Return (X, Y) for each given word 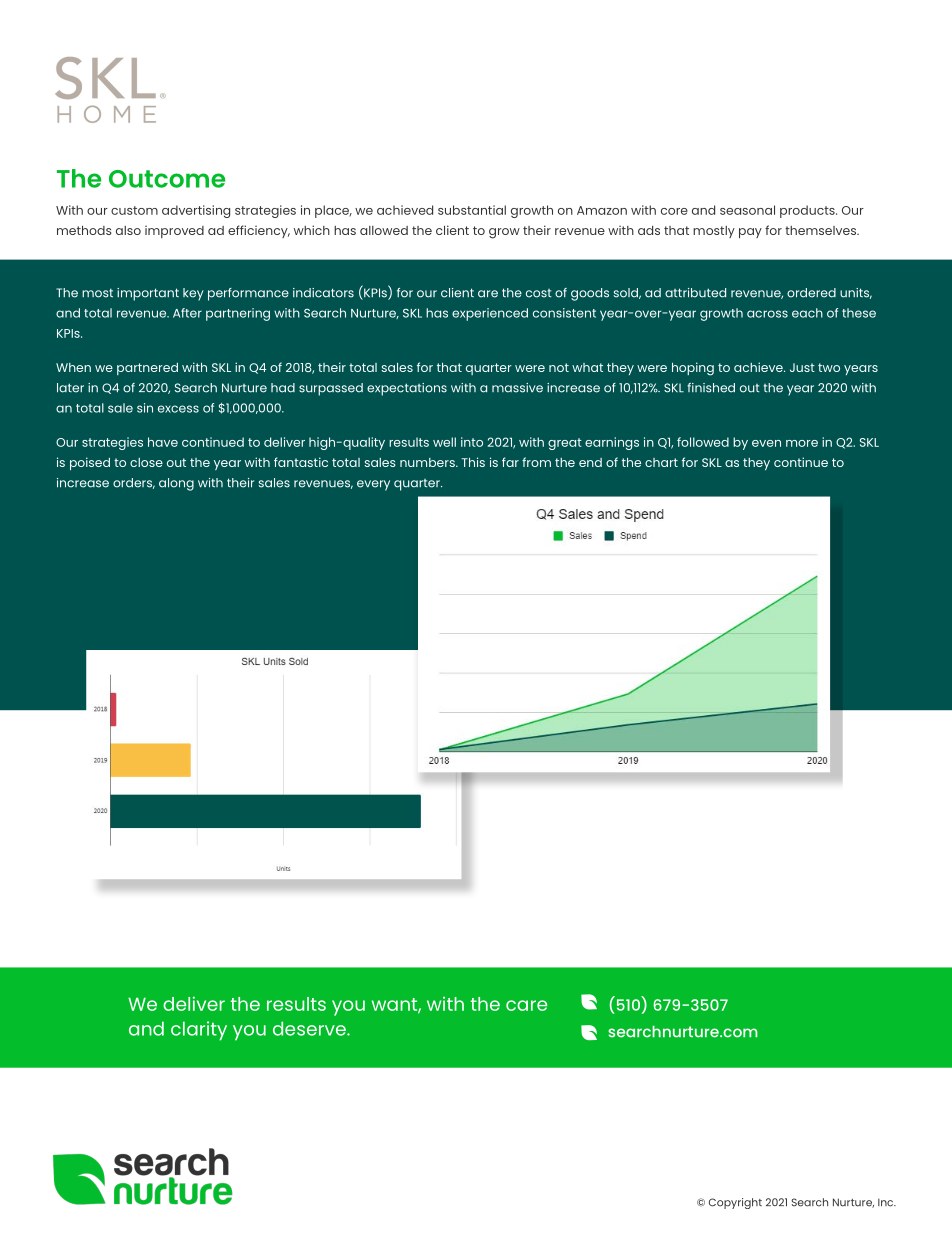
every (373, 485)
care (526, 1005)
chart (661, 462)
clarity (199, 1031)
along (176, 484)
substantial (472, 210)
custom (134, 210)
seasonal (747, 210)
